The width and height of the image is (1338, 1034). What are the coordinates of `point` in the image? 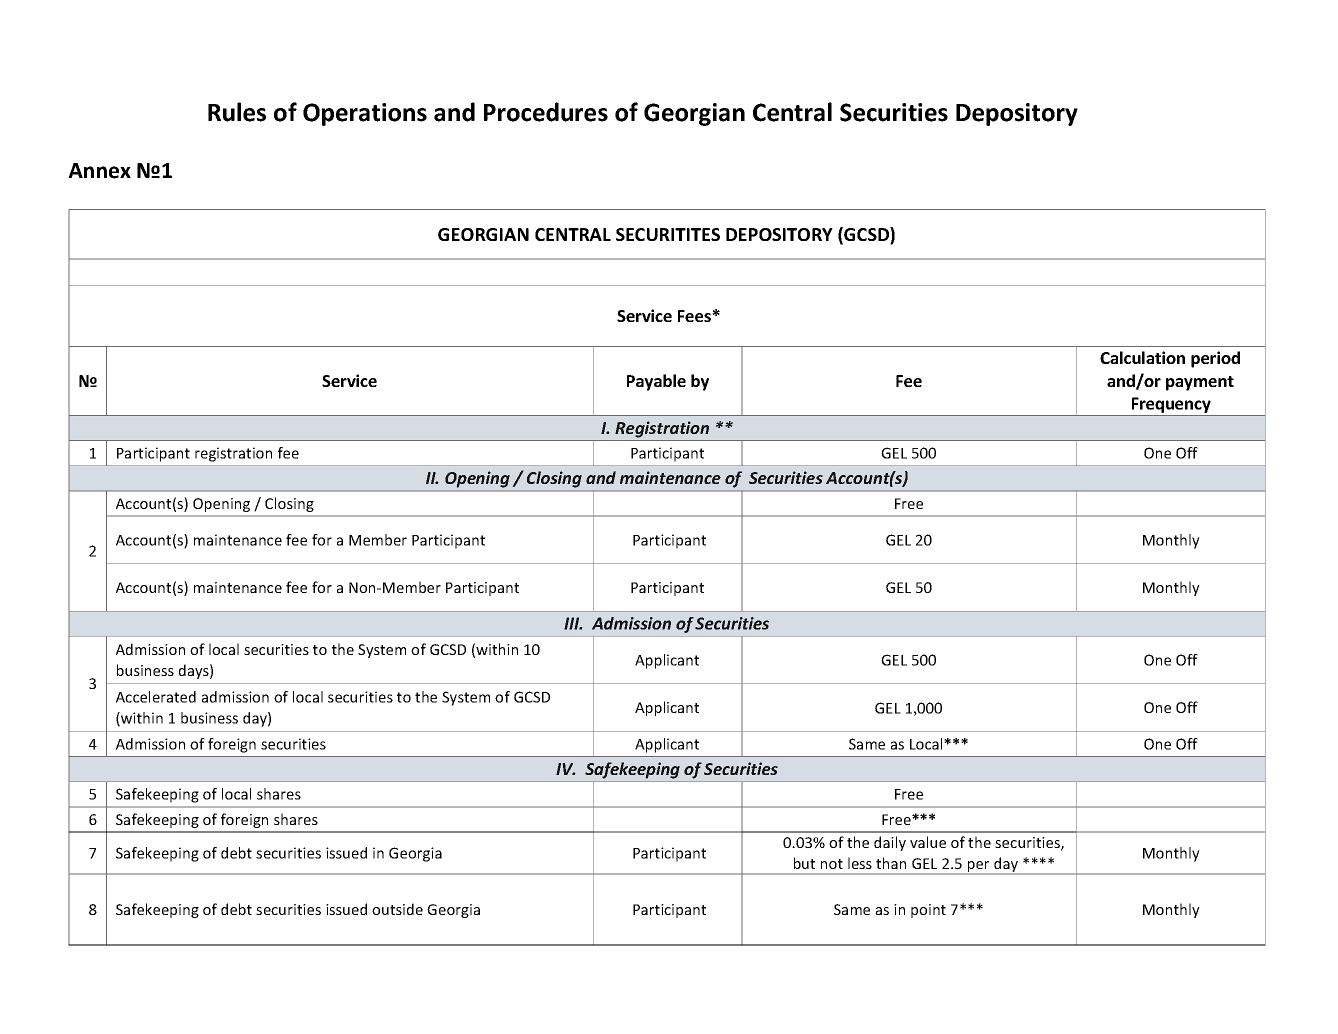 It's located at (928, 911).
